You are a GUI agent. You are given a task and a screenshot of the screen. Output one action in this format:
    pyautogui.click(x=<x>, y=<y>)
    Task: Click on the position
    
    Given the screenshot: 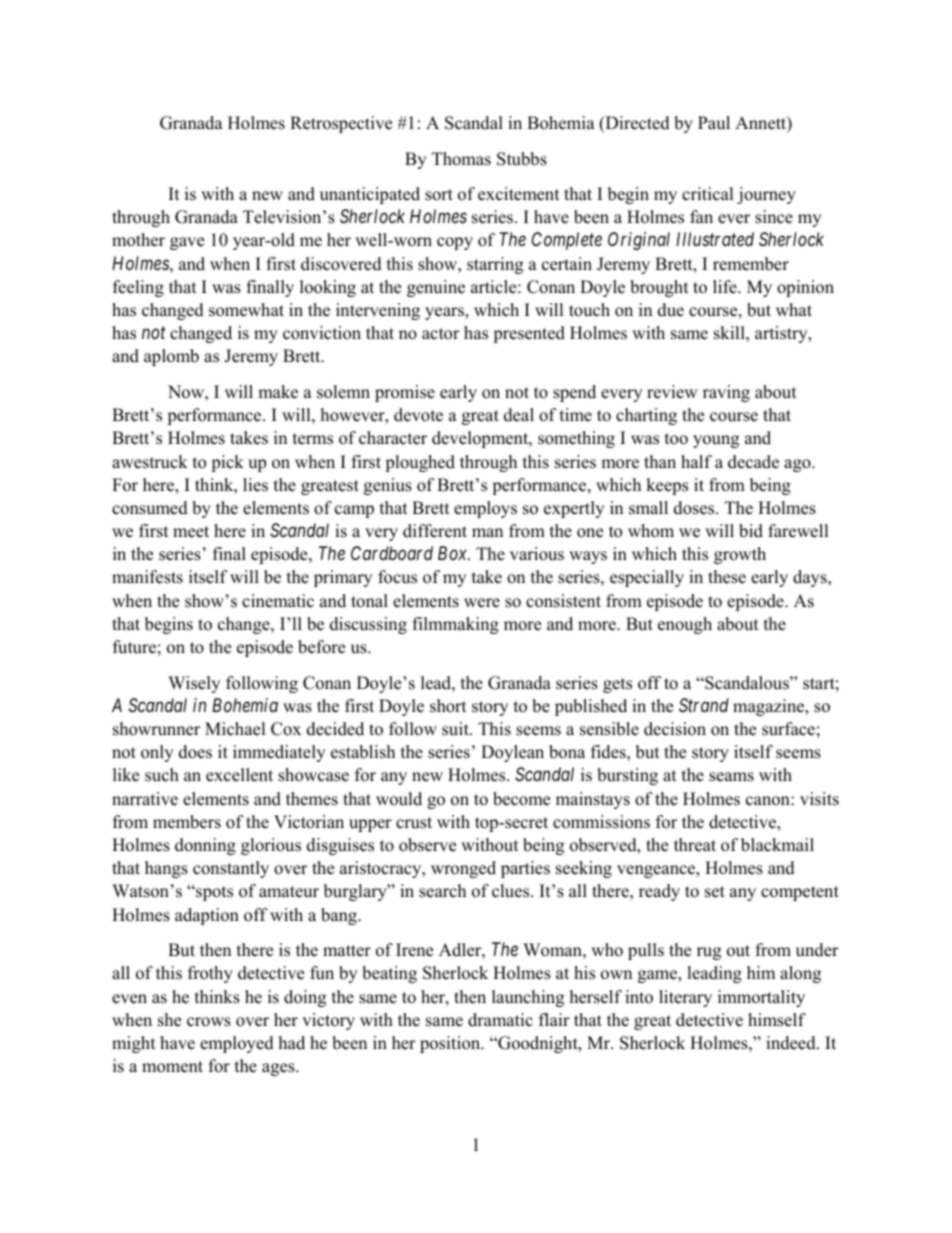 What is the action you would take?
    pyautogui.click(x=451, y=1044)
